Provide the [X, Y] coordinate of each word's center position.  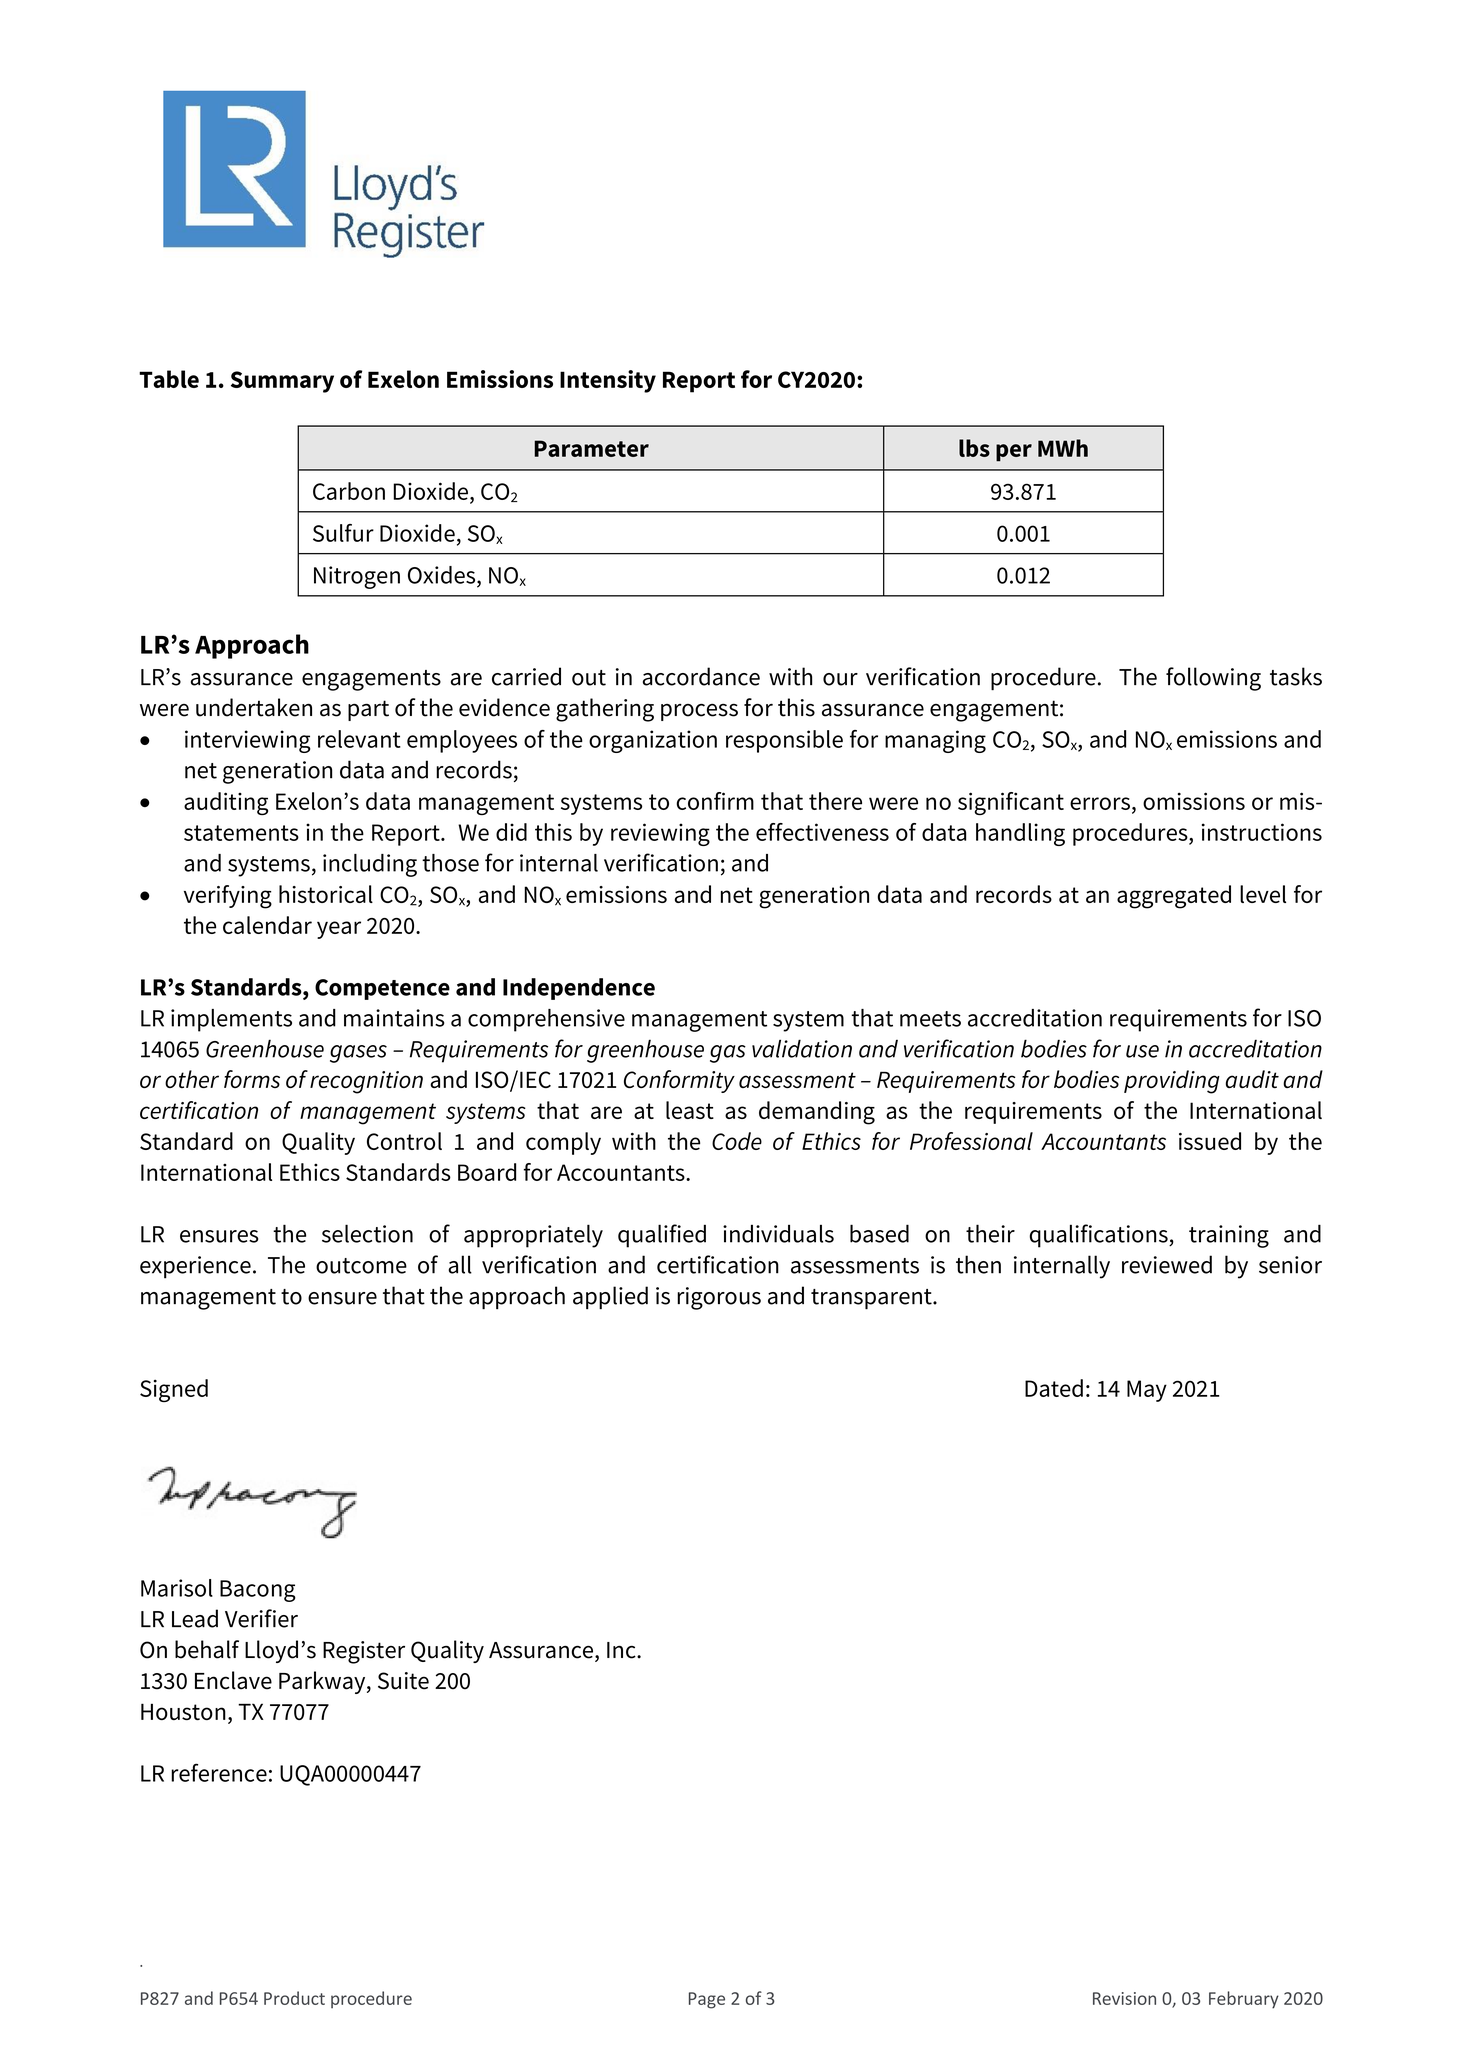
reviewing [660, 834]
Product [294, 1998]
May [1147, 1391]
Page [707, 2000]
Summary [282, 382]
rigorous [719, 1298]
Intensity [608, 381]
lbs [974, 448]
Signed [174, 1390]
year [339, 930]
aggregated [1174, 897]
